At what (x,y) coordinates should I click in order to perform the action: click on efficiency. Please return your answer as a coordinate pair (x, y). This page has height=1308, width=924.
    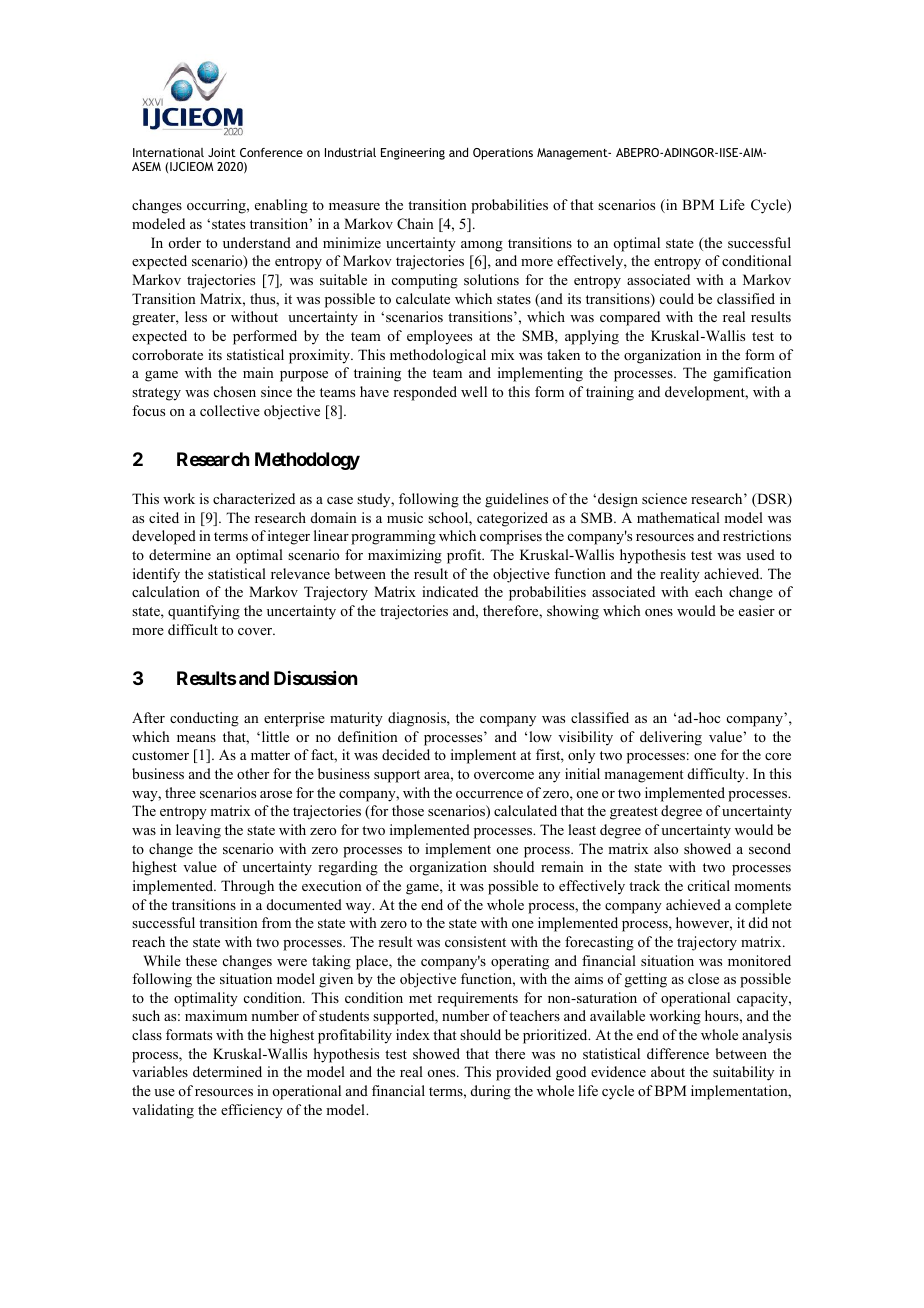
    Looking at the image, I should click on (252, 1111).
